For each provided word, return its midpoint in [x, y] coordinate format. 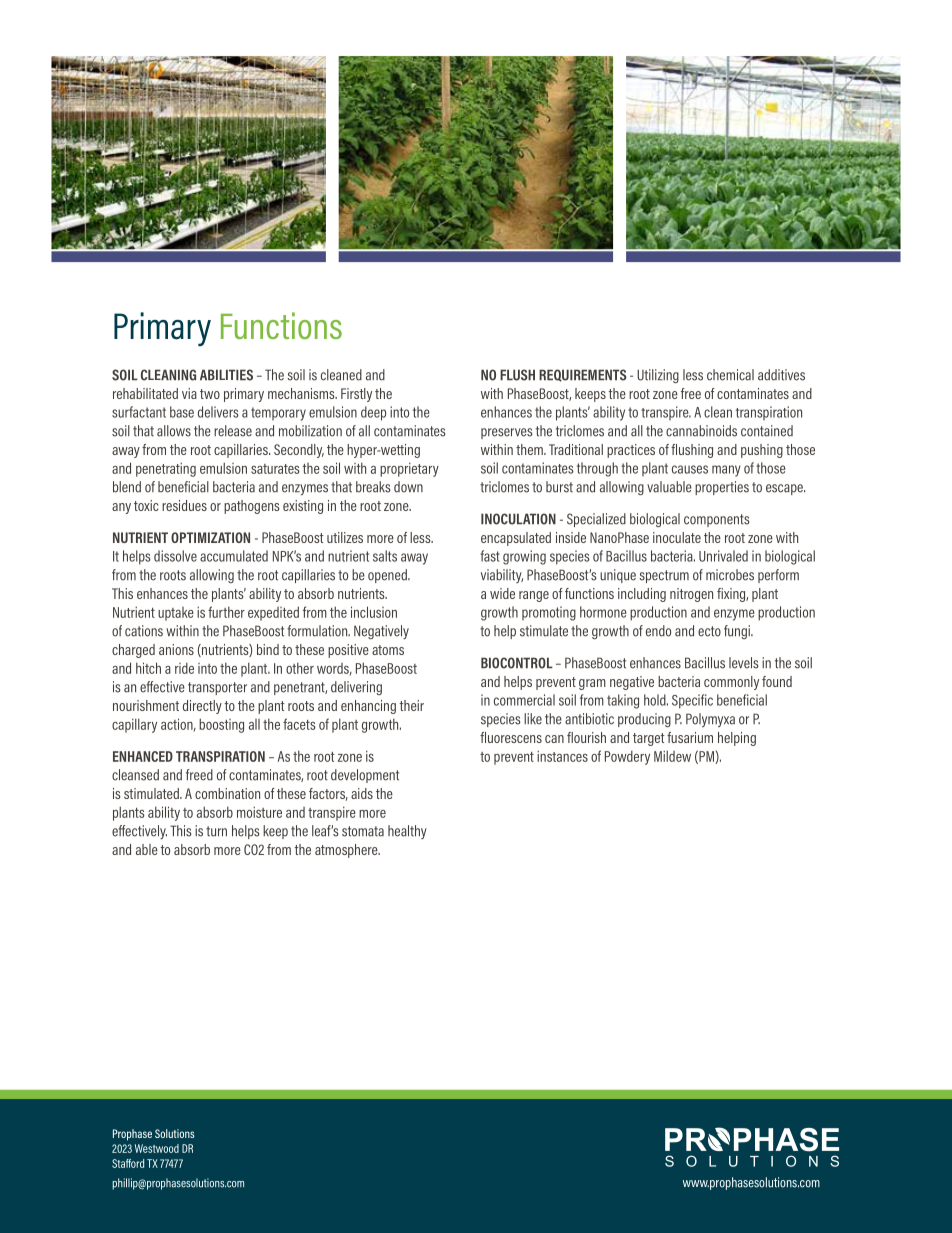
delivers [218, 412]
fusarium [690, 737]
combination [227, 793]
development [365, 776]
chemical [730, 375]
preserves [506, 433]
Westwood [157, 1148]
